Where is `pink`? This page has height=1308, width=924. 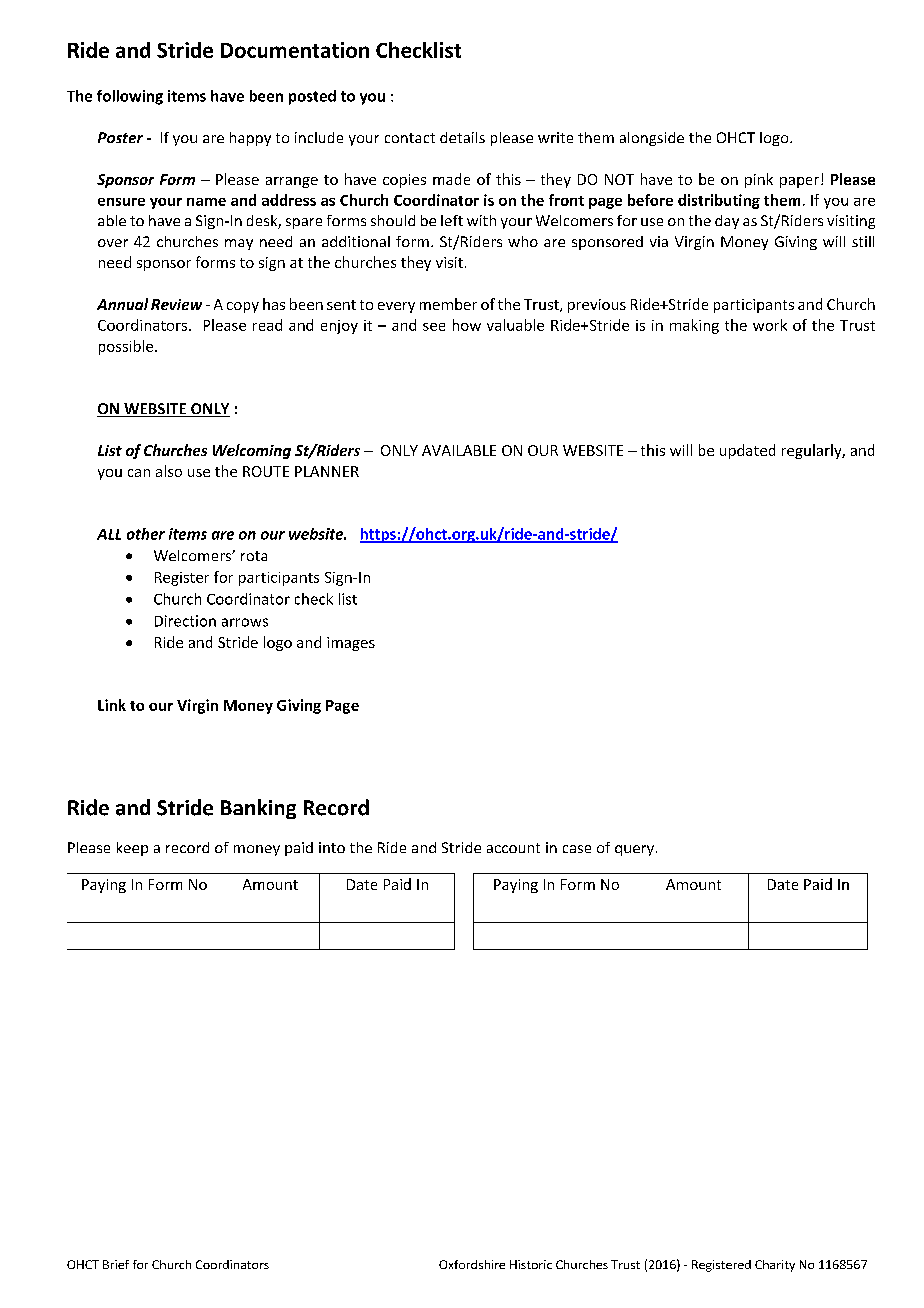
pink is located at coordinates (759, 180).
